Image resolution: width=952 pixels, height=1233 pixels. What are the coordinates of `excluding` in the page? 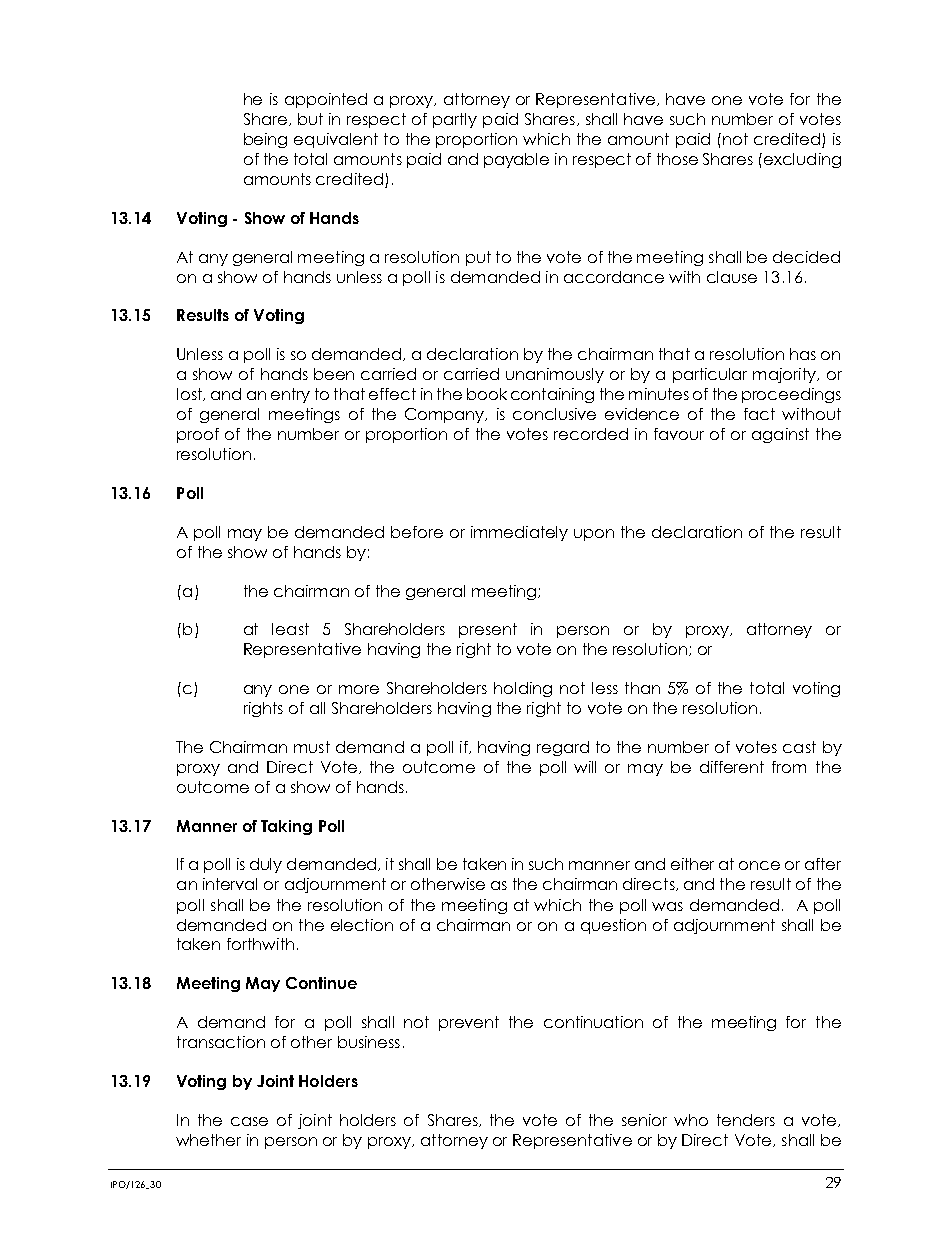 It's located at (802, 160).
